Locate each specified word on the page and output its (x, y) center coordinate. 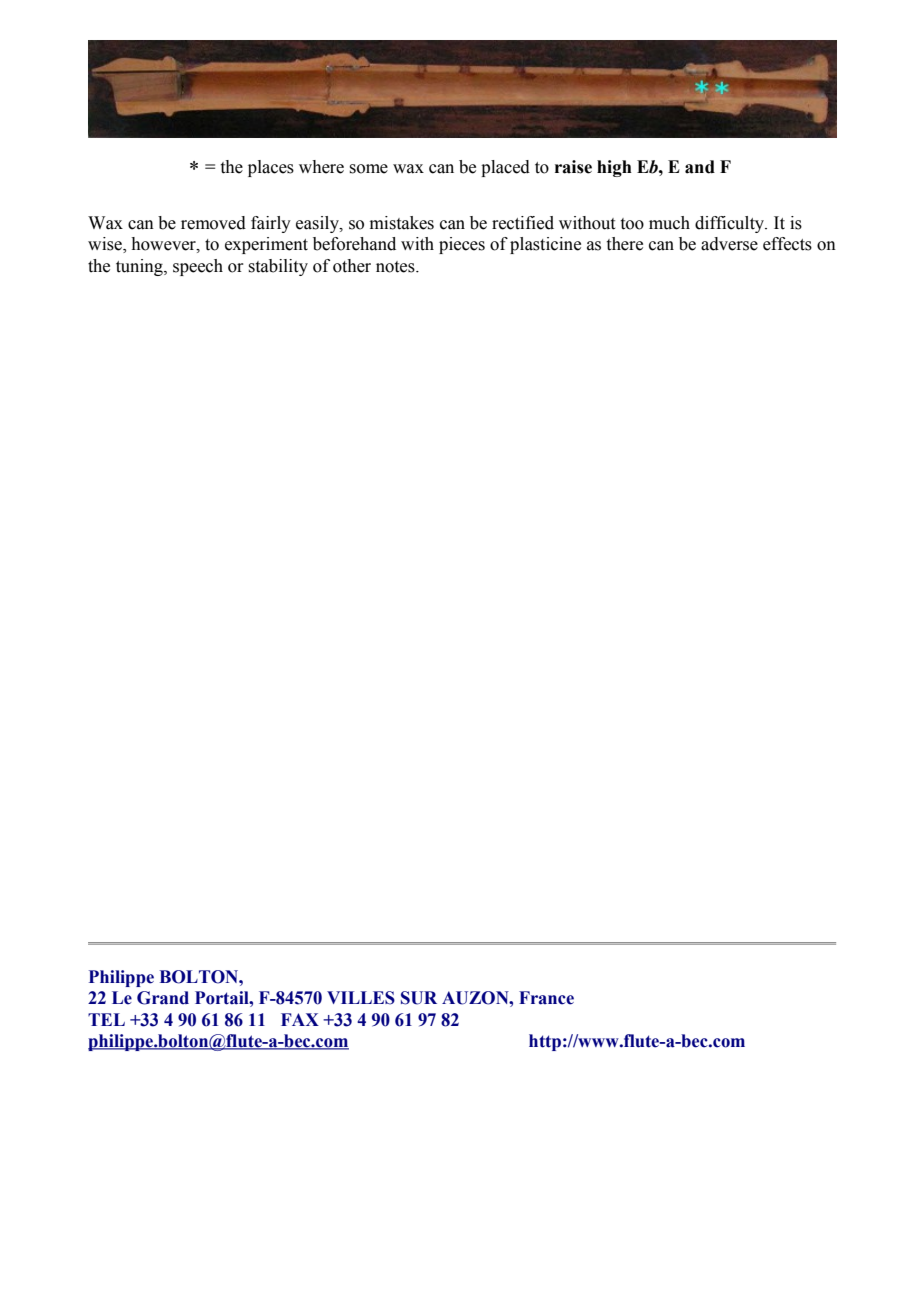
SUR (419, 998)
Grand (163, 998)
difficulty (731, 224)
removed (213, 223)
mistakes (402, 223)
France (546, 998)
